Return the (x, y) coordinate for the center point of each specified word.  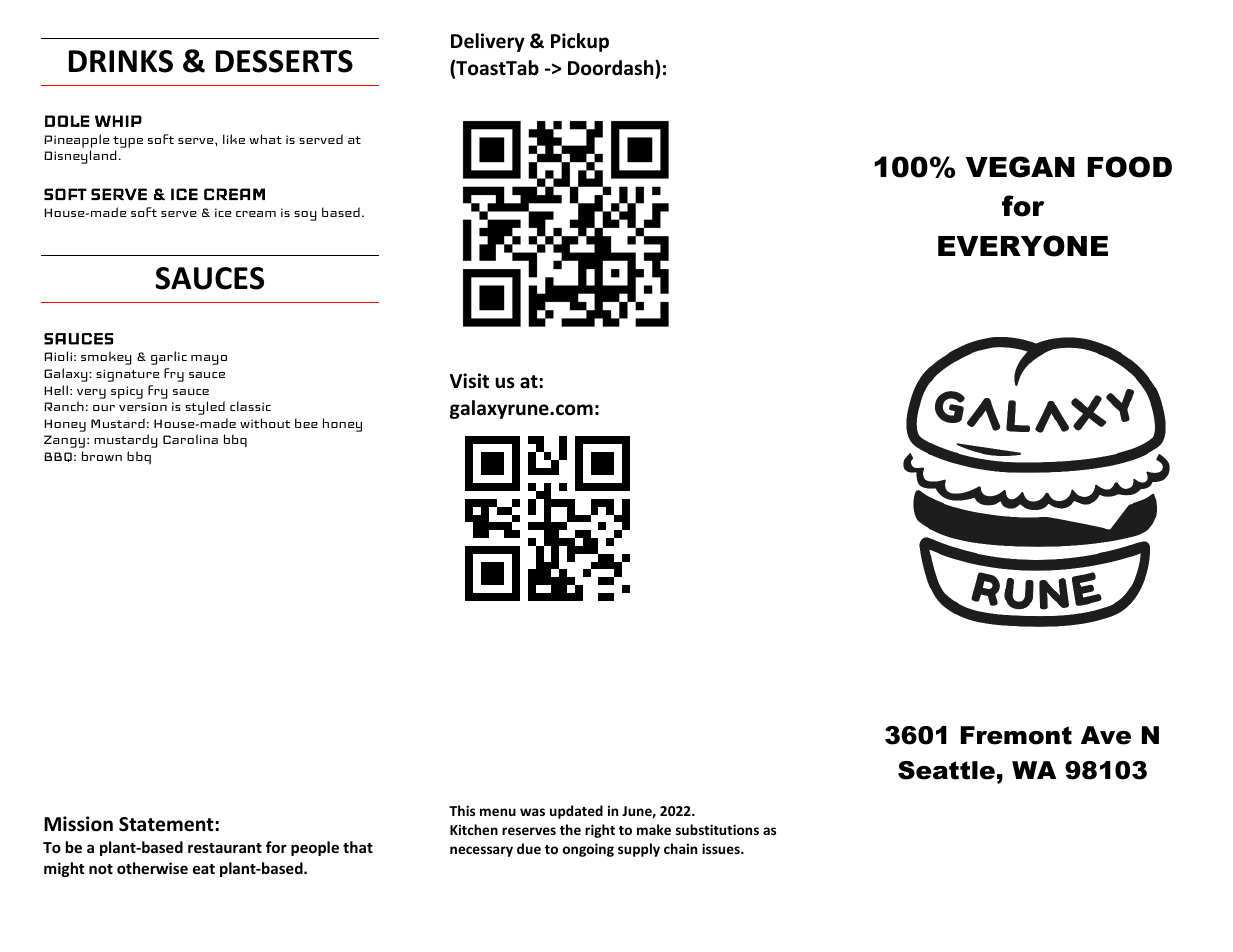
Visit (469, 381)
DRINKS (121, 61)
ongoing (588, 850)
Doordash (612, 68)
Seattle (946, 770)
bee (306, 423)
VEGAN (1020, 167)
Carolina (190, 439)
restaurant (225, 848)
